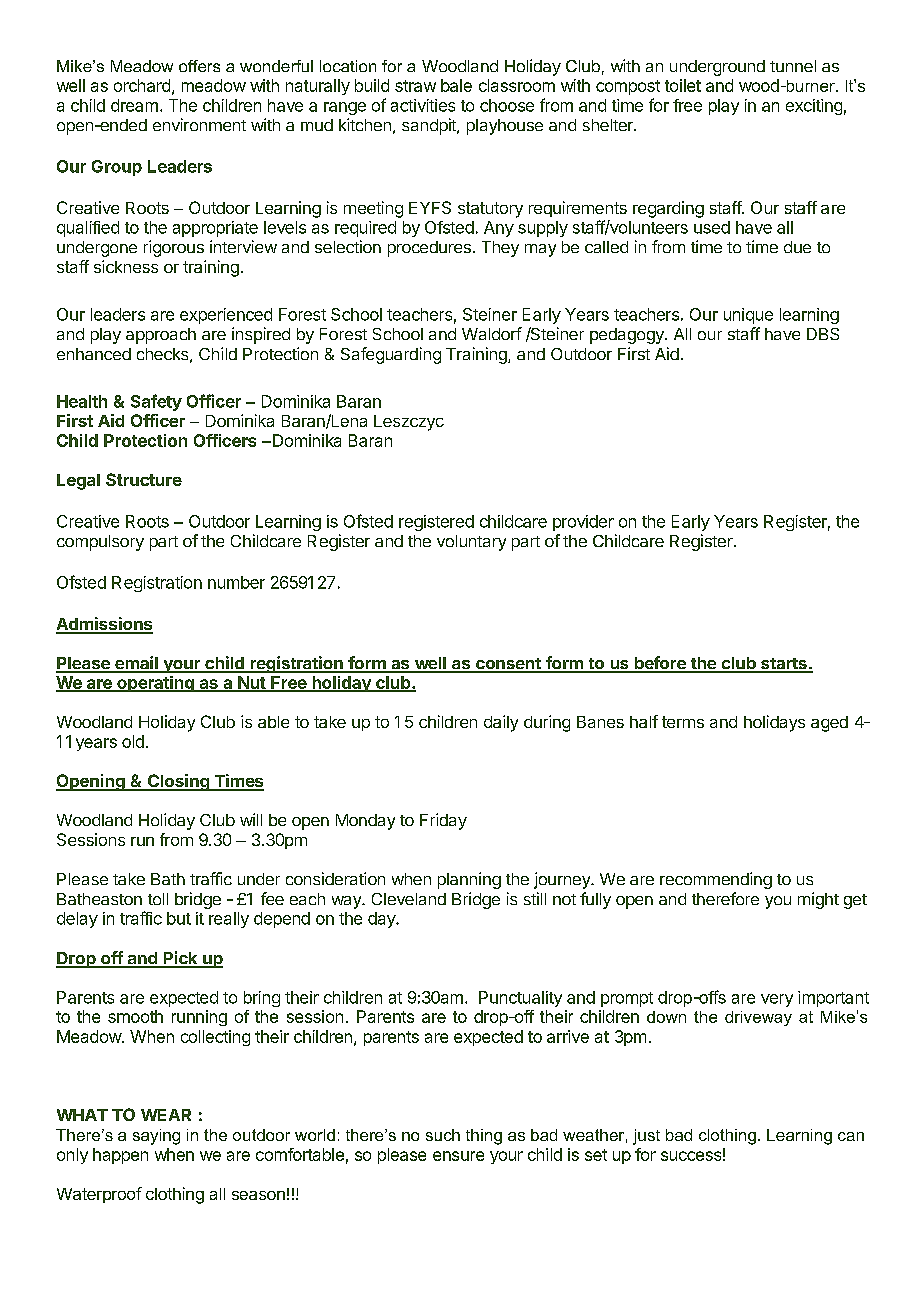 The height and width of the screenshot is (1308, 924). I want to click on exciting, so click(814, 107).
